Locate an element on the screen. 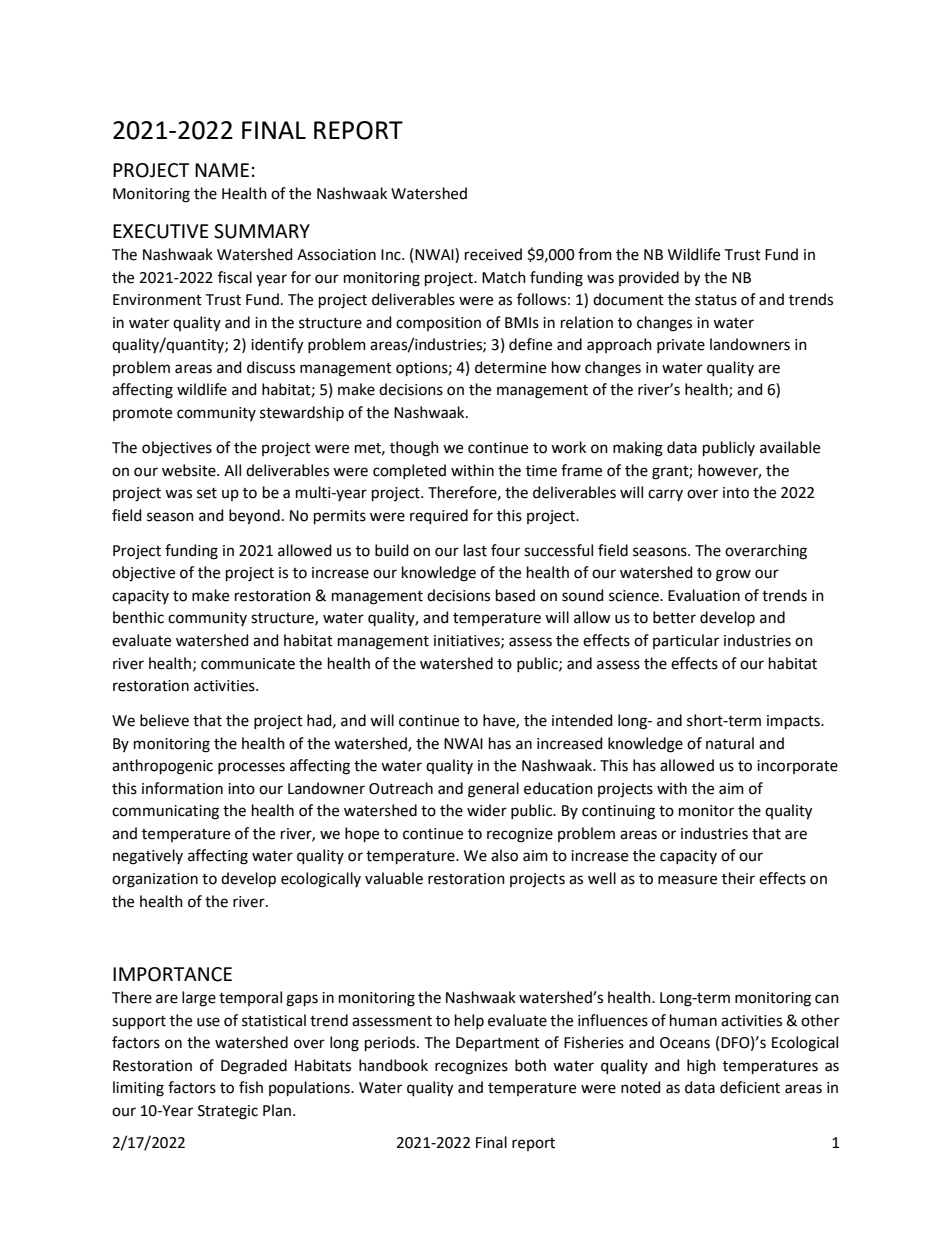  provided is located at coordinates (649, 278).
